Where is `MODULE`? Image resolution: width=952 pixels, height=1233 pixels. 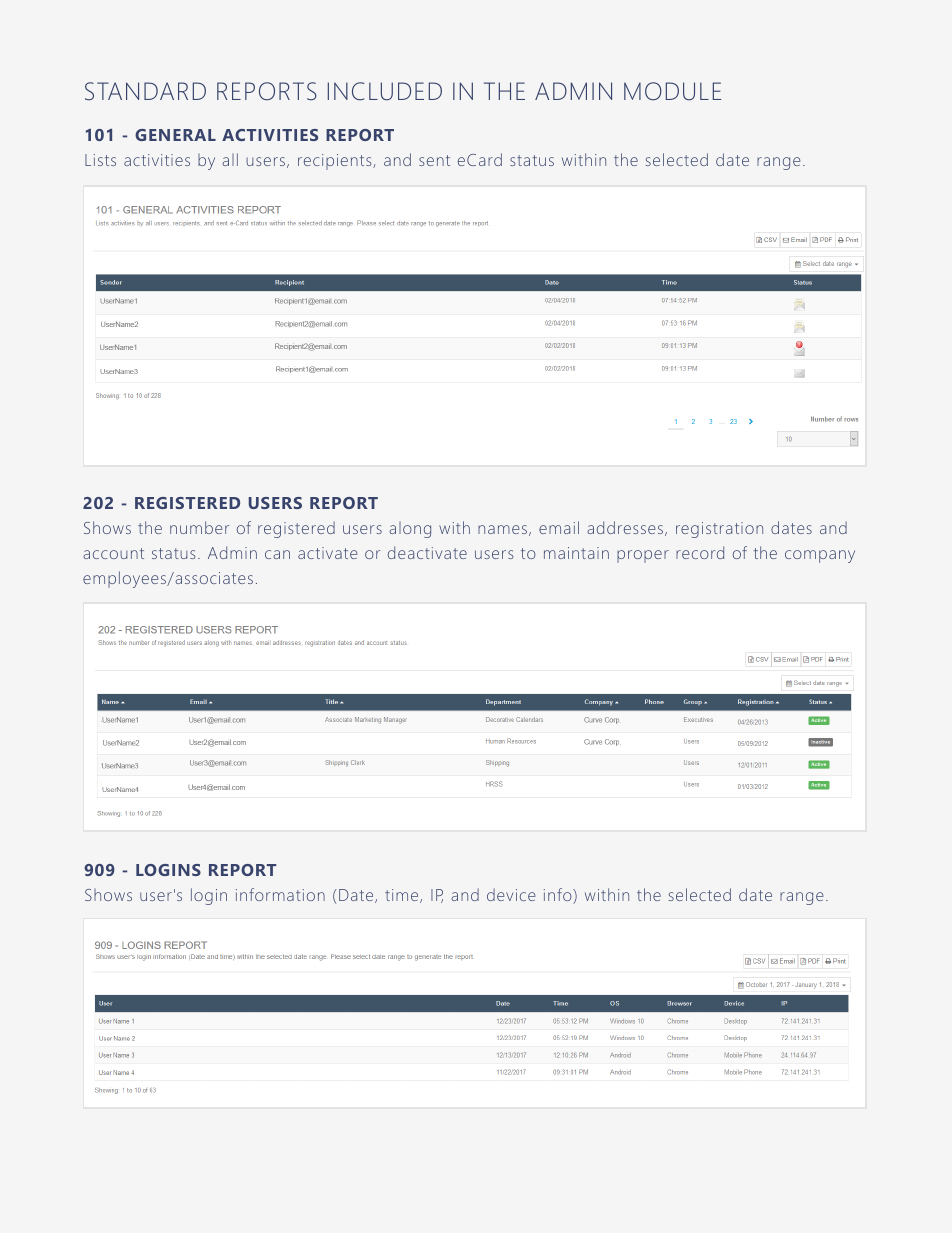
MODULE is located at coordinates (672, 91).
